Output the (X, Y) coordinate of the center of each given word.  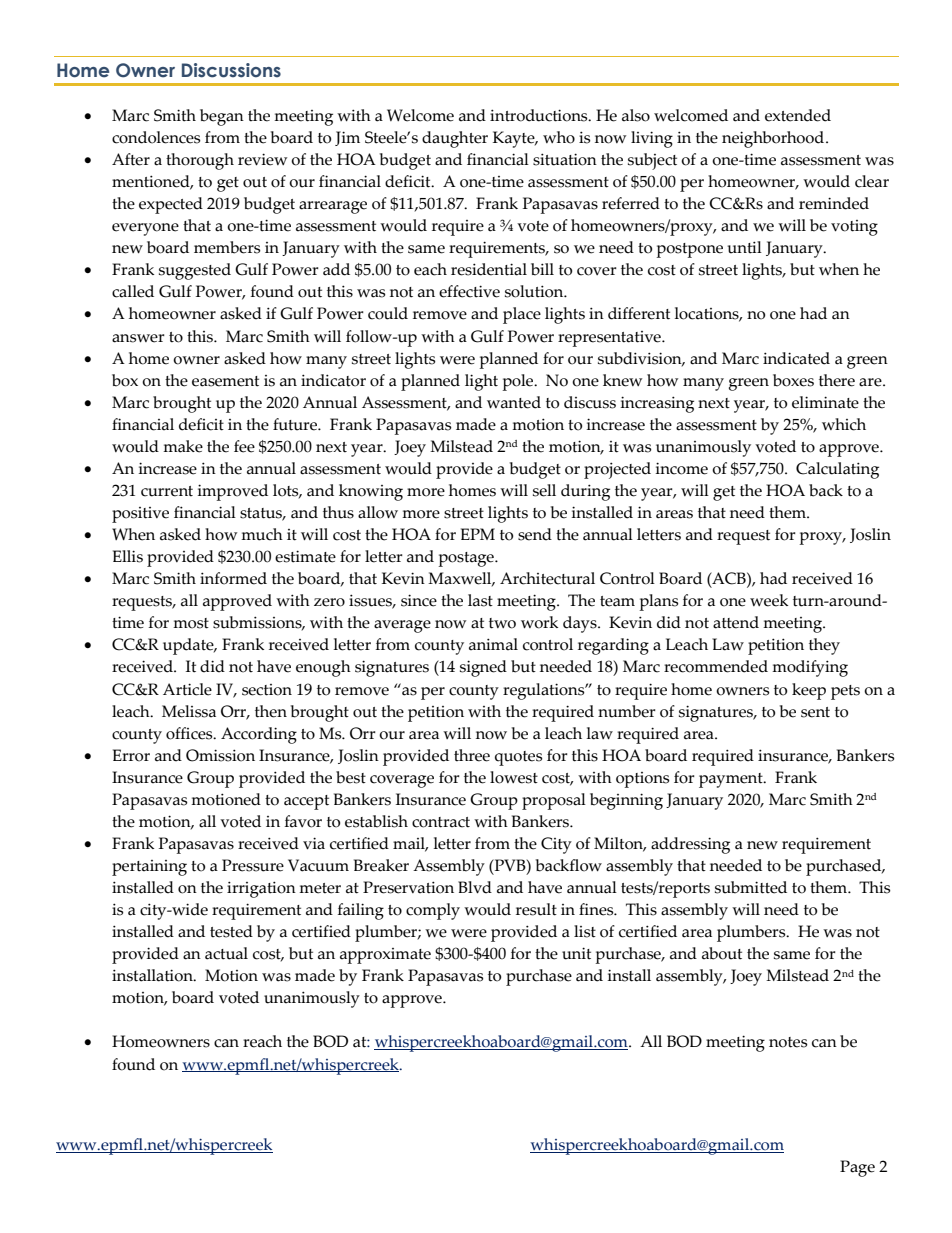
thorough (200, 161)
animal (493, 644)
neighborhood (774, 139)
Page (857, 1168)
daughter (455, 139)
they (824, 646)
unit (576, 953)
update (189, 646)
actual (226, 953)
